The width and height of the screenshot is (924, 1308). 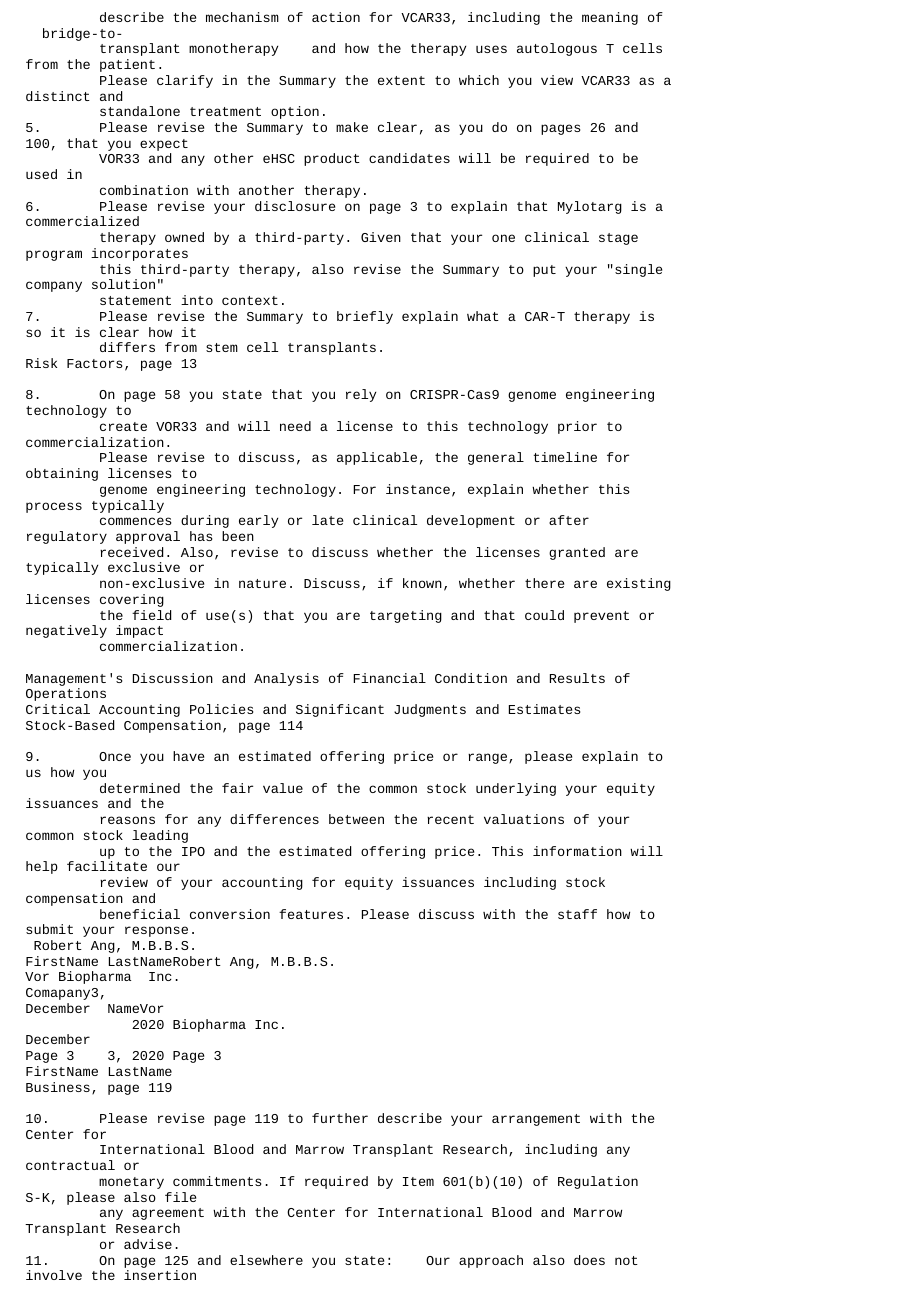 What do you see at coordinates (577, 678) in the screenshot?
I see `Results` at bounding box center [577, 678].
